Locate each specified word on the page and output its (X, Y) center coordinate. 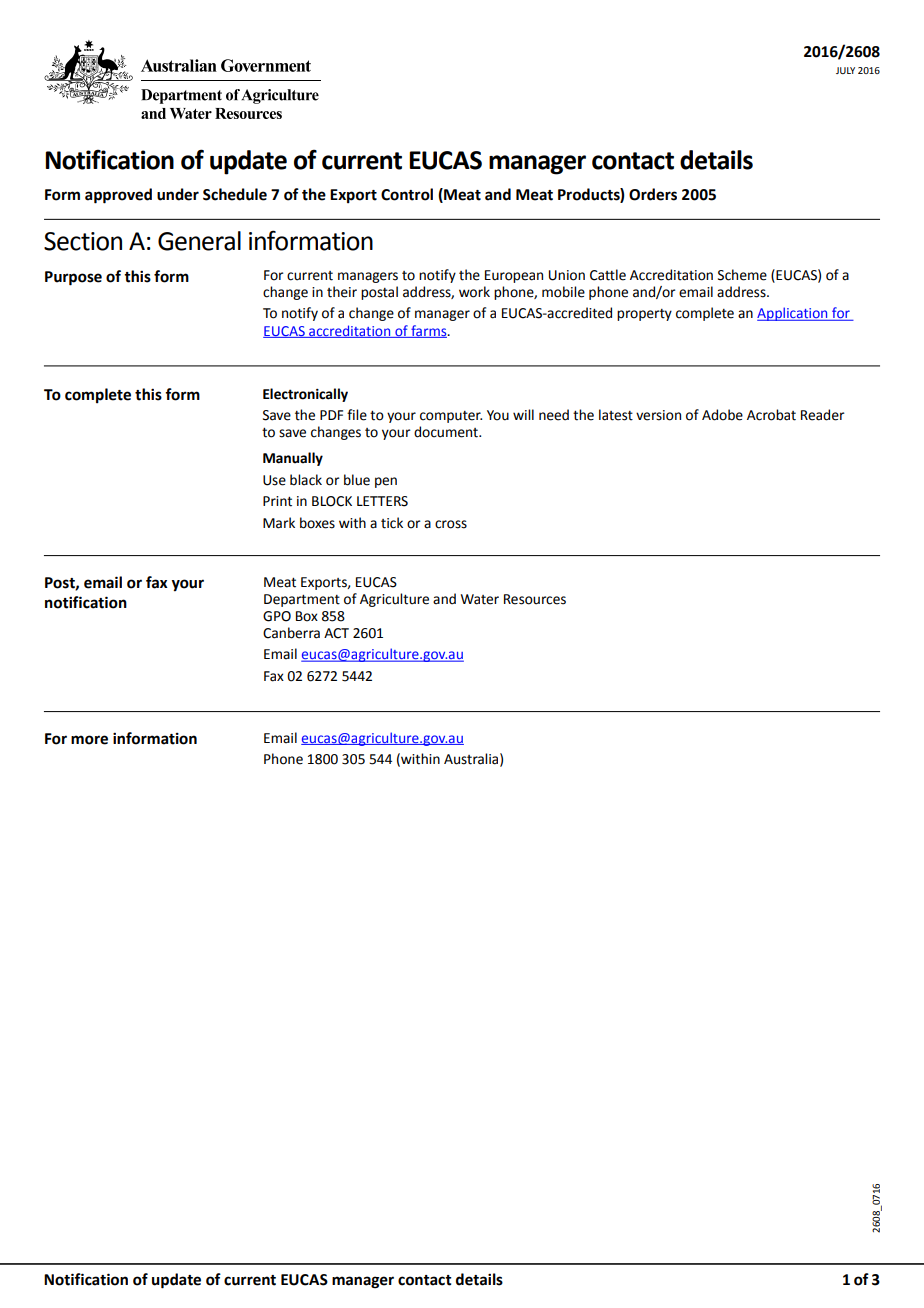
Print (277, 501)
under (178, 194)
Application (793, 314)
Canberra (291, 633)
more (89, 740)
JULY (845, 70)
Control (407, 194)
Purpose (73, 278)
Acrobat (771, 415)
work (474, 292)
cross (451, 524)
